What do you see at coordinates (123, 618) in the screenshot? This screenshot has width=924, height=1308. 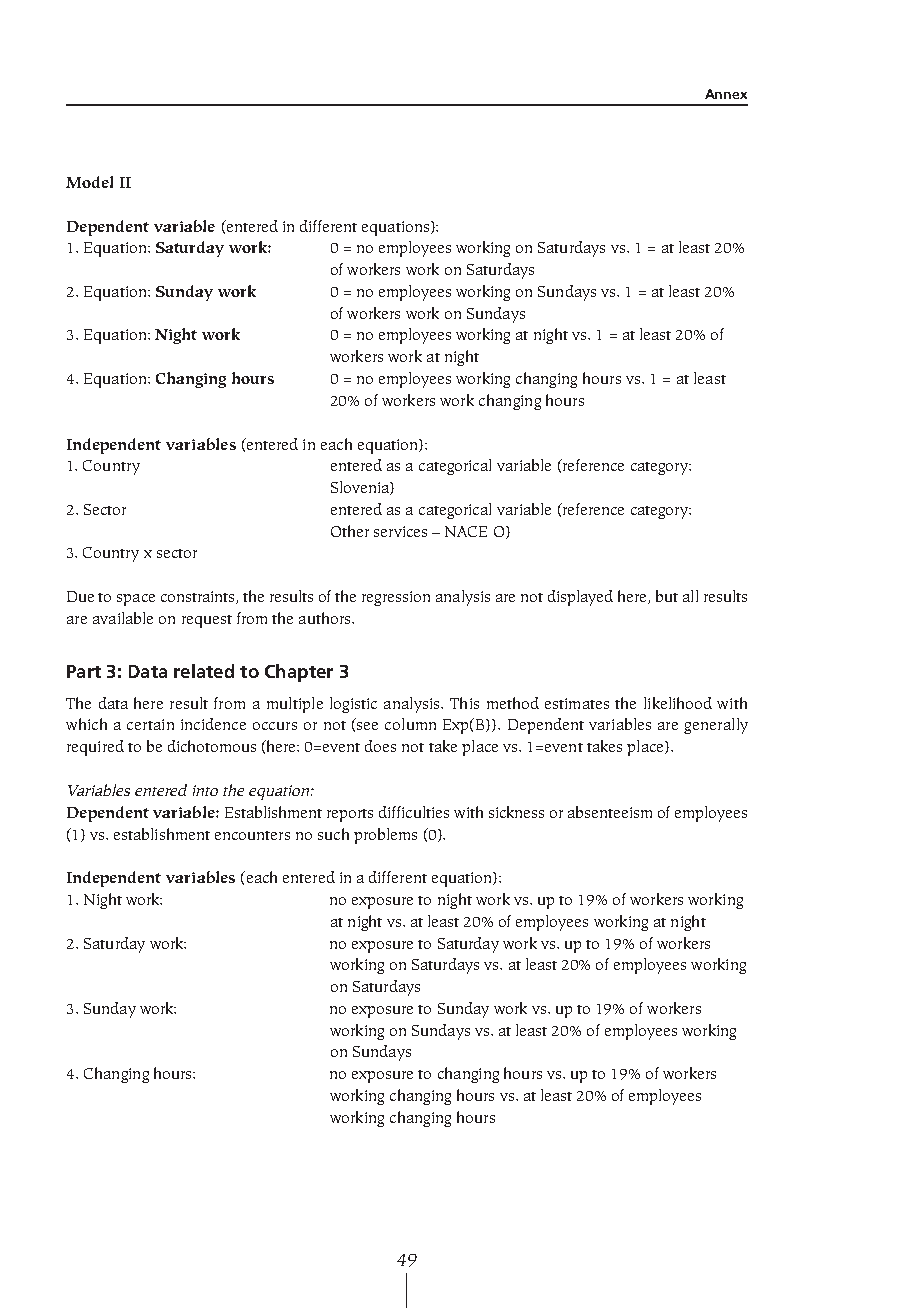 I see `available` at bounding box center [123, 618].
